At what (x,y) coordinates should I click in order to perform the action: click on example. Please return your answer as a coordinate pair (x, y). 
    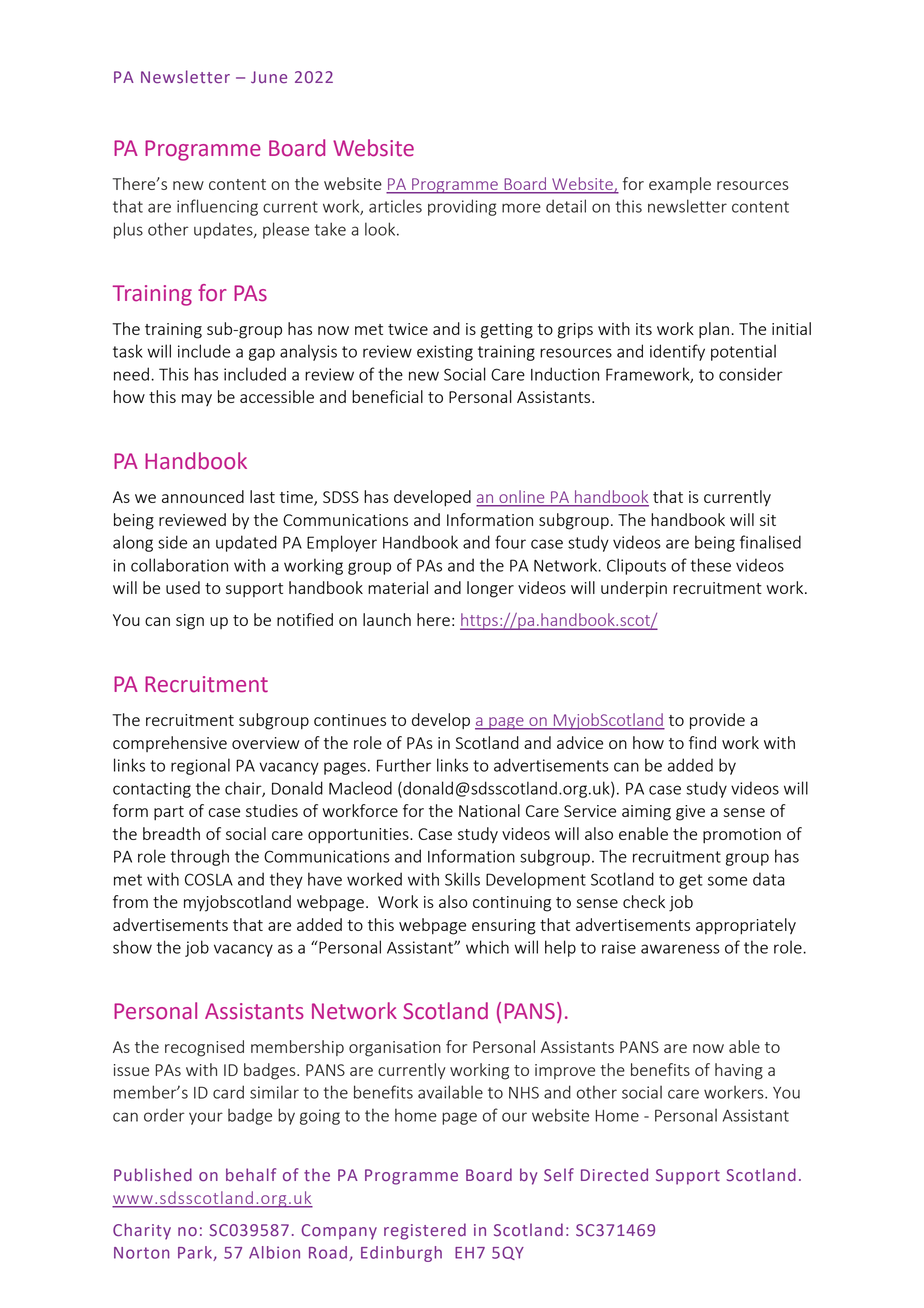
    Looking at the image, I should click on (680, 185).
